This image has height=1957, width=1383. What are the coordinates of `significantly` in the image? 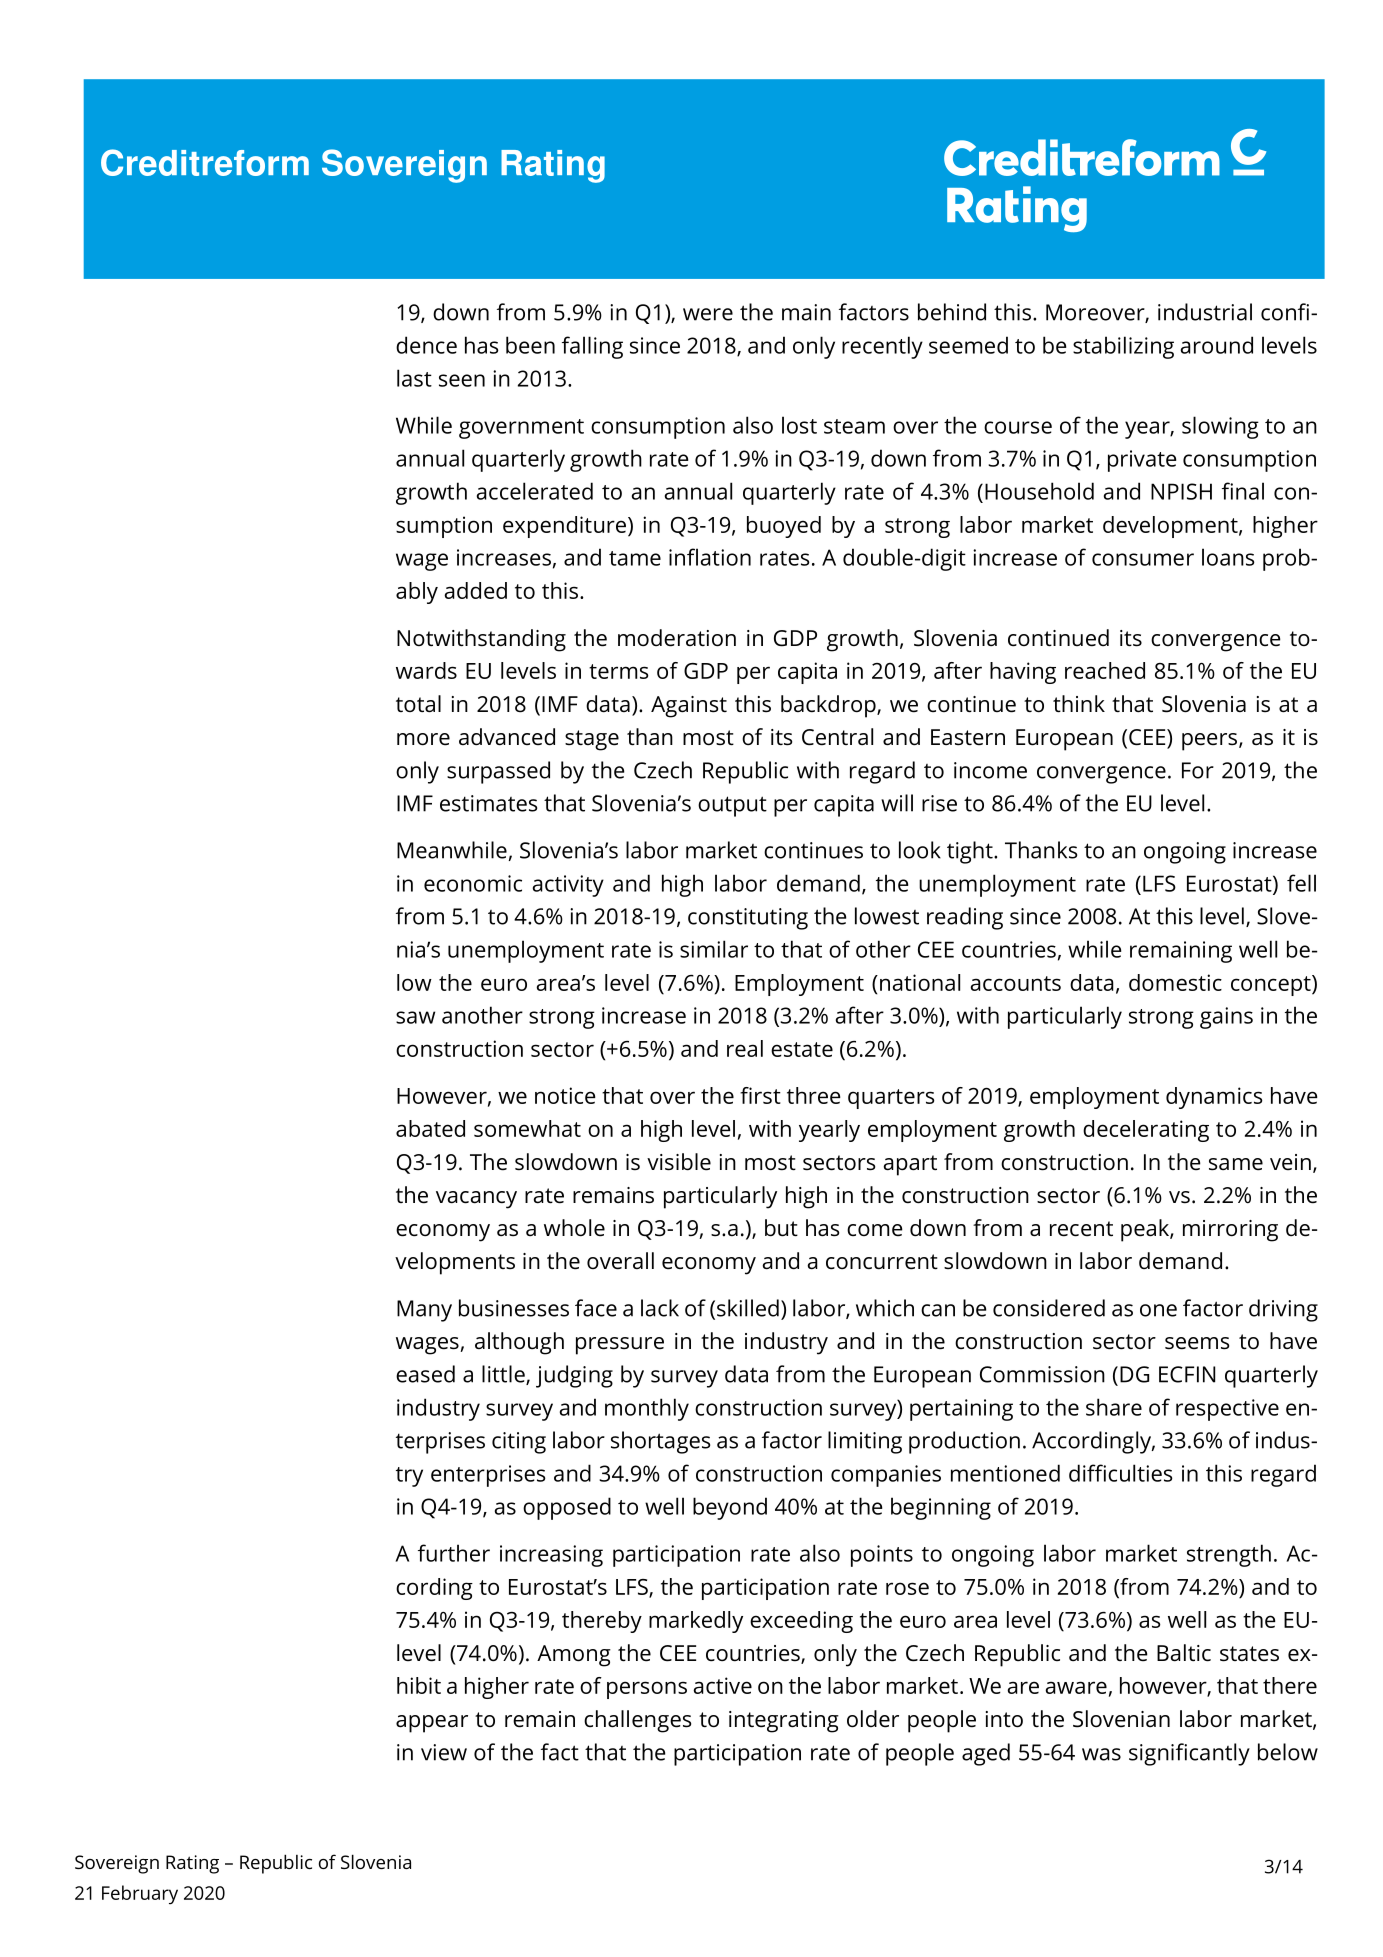 It's located at (1189, 1754).
